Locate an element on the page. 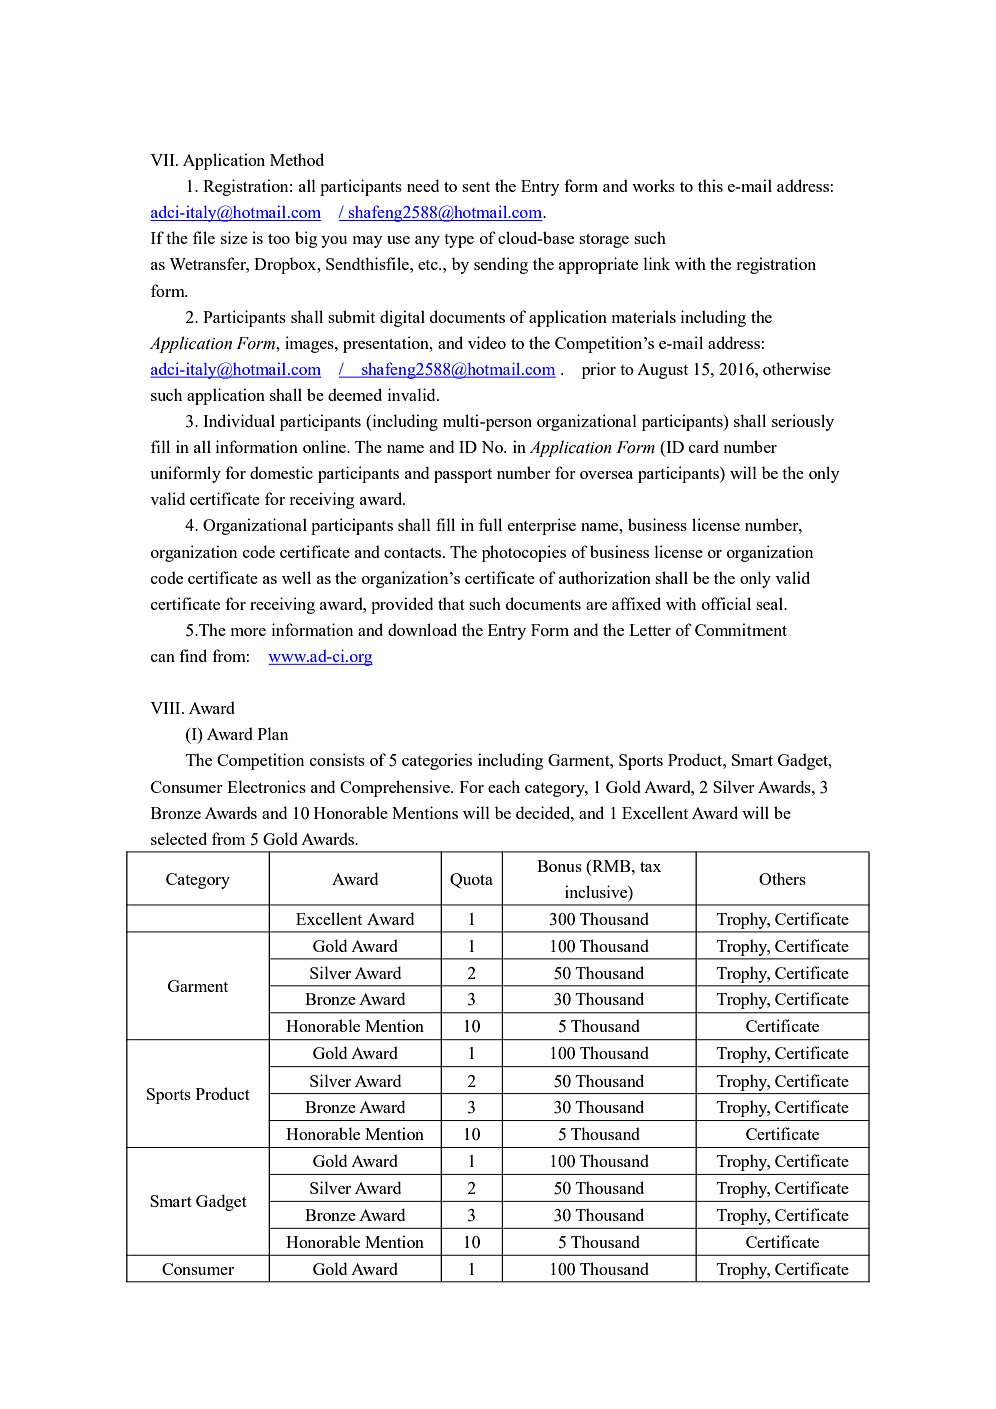 The height and width of the page is (1409, 996). need is located at coordinates (423, 185).
